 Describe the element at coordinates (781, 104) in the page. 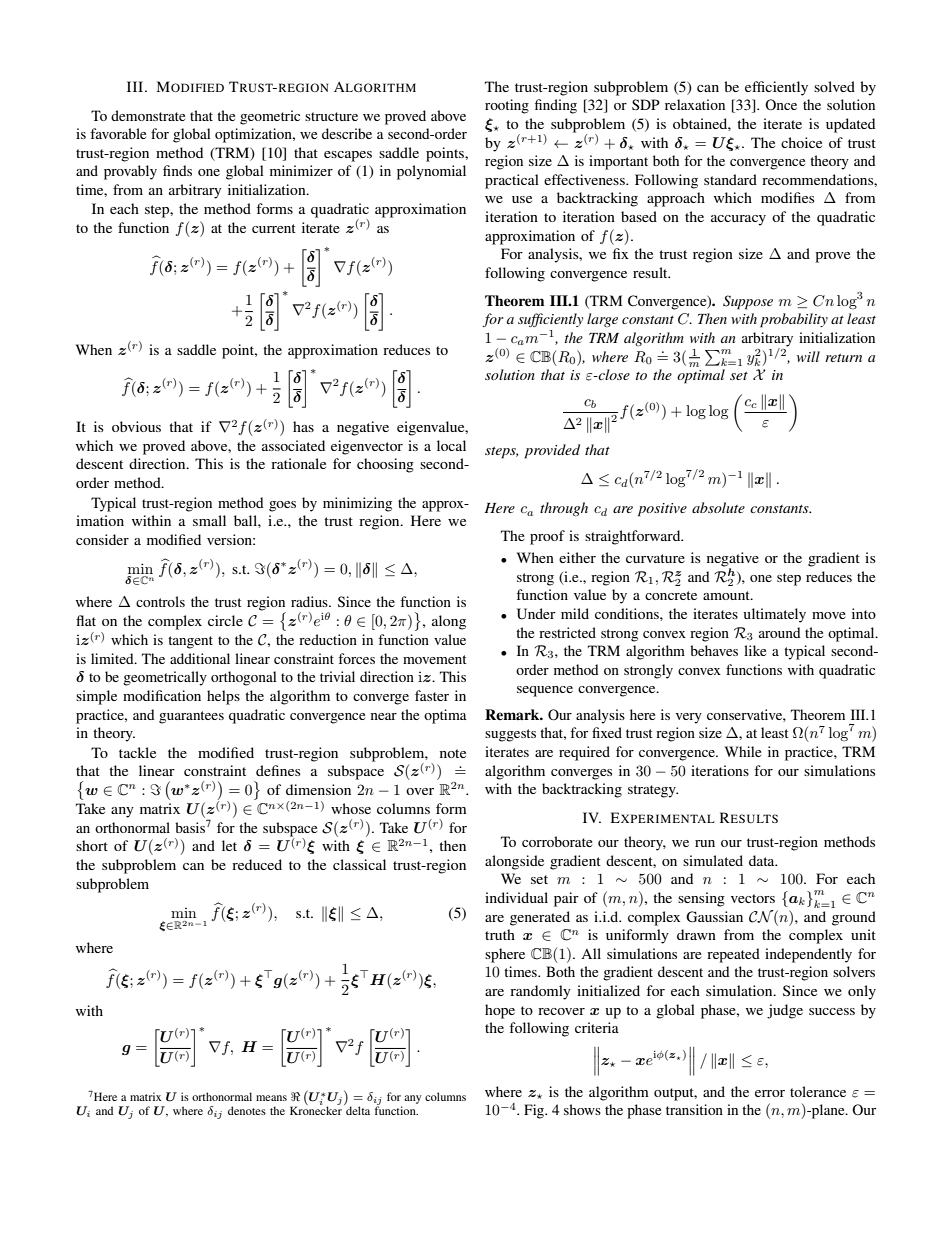

I see `Once` at that location.
